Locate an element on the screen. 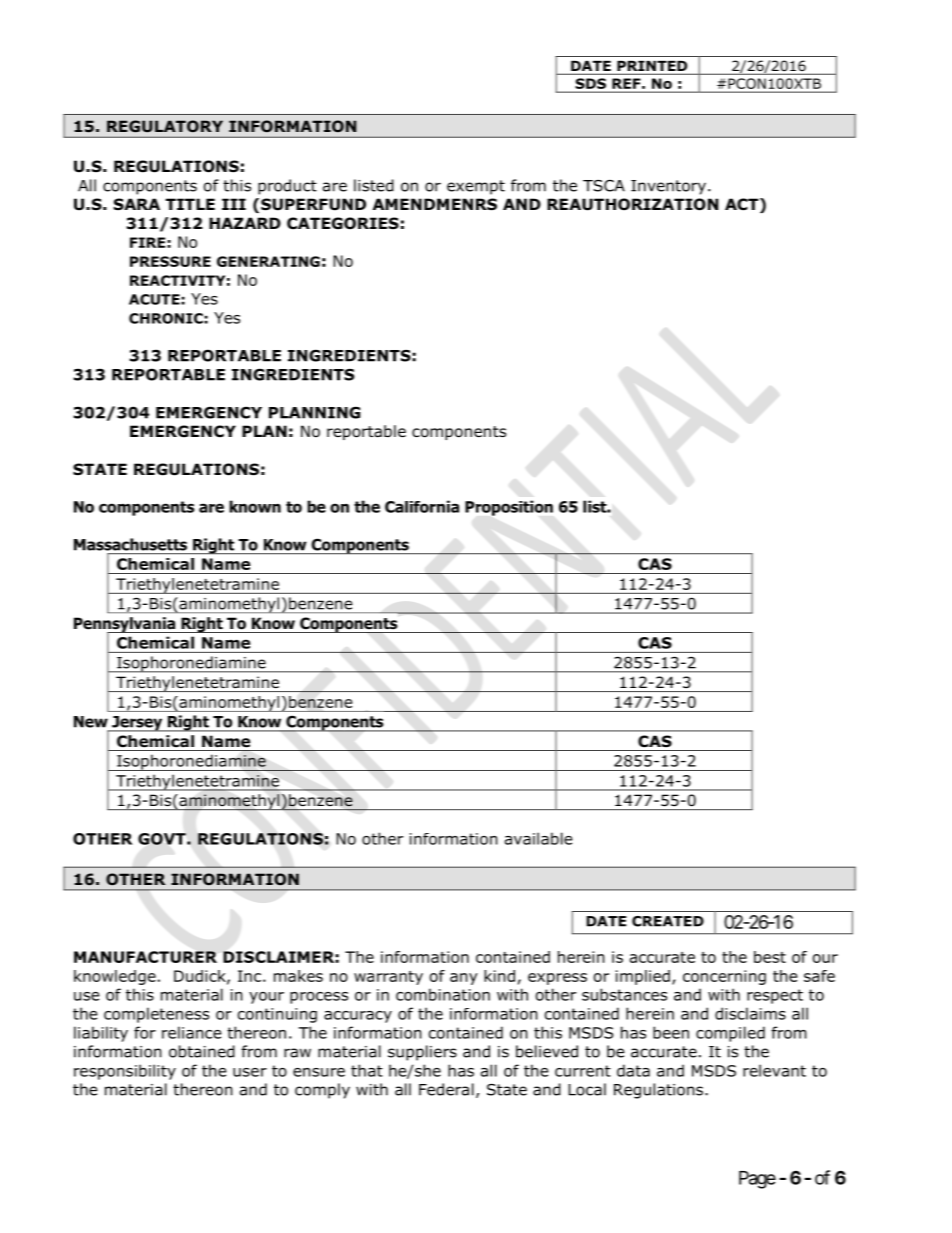 The image size is (952, 1233). available is located at coordinates (539, 838).
